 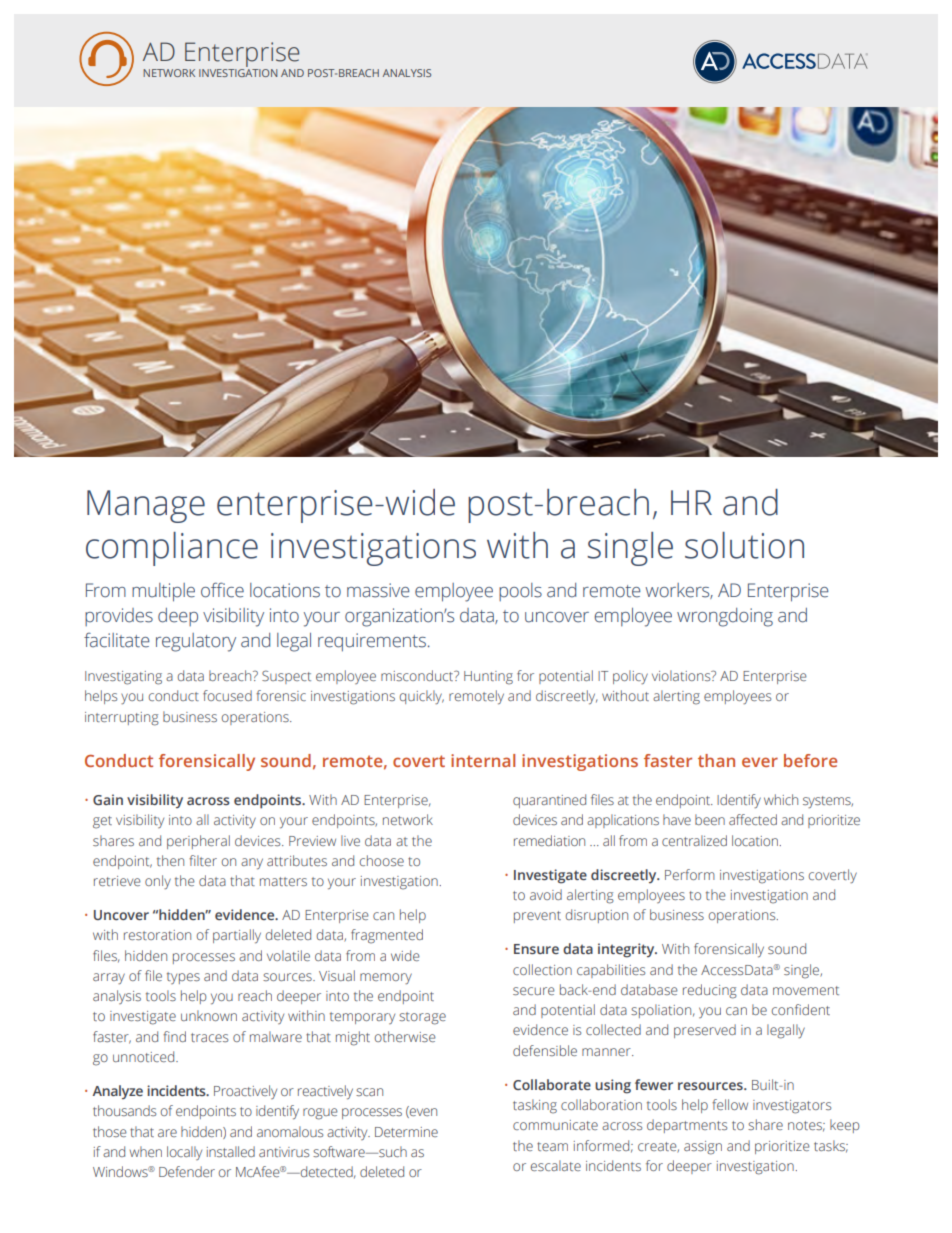 I want to click on reducing, so click(x=710, y=991).
